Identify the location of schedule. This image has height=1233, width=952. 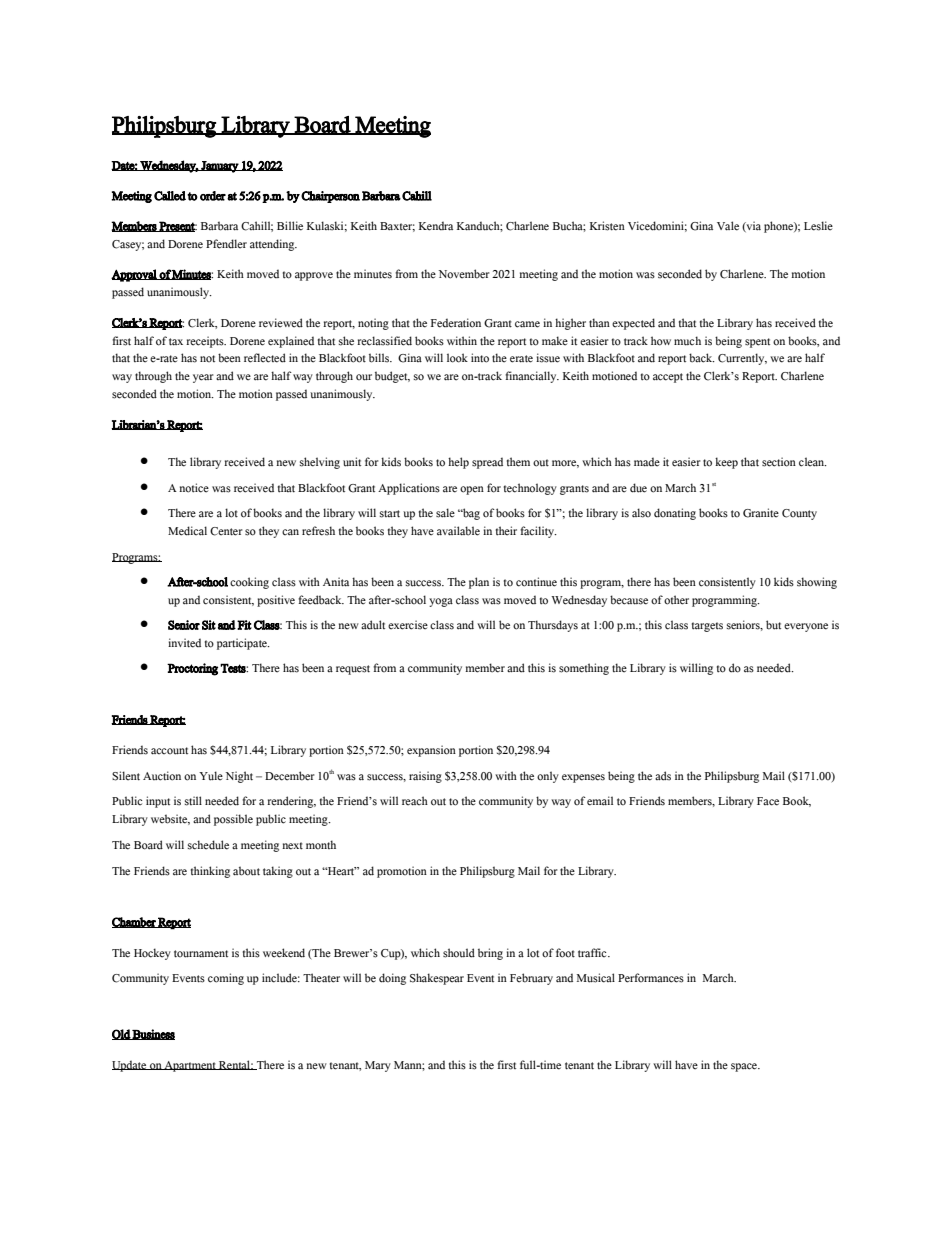
(208, 845).
